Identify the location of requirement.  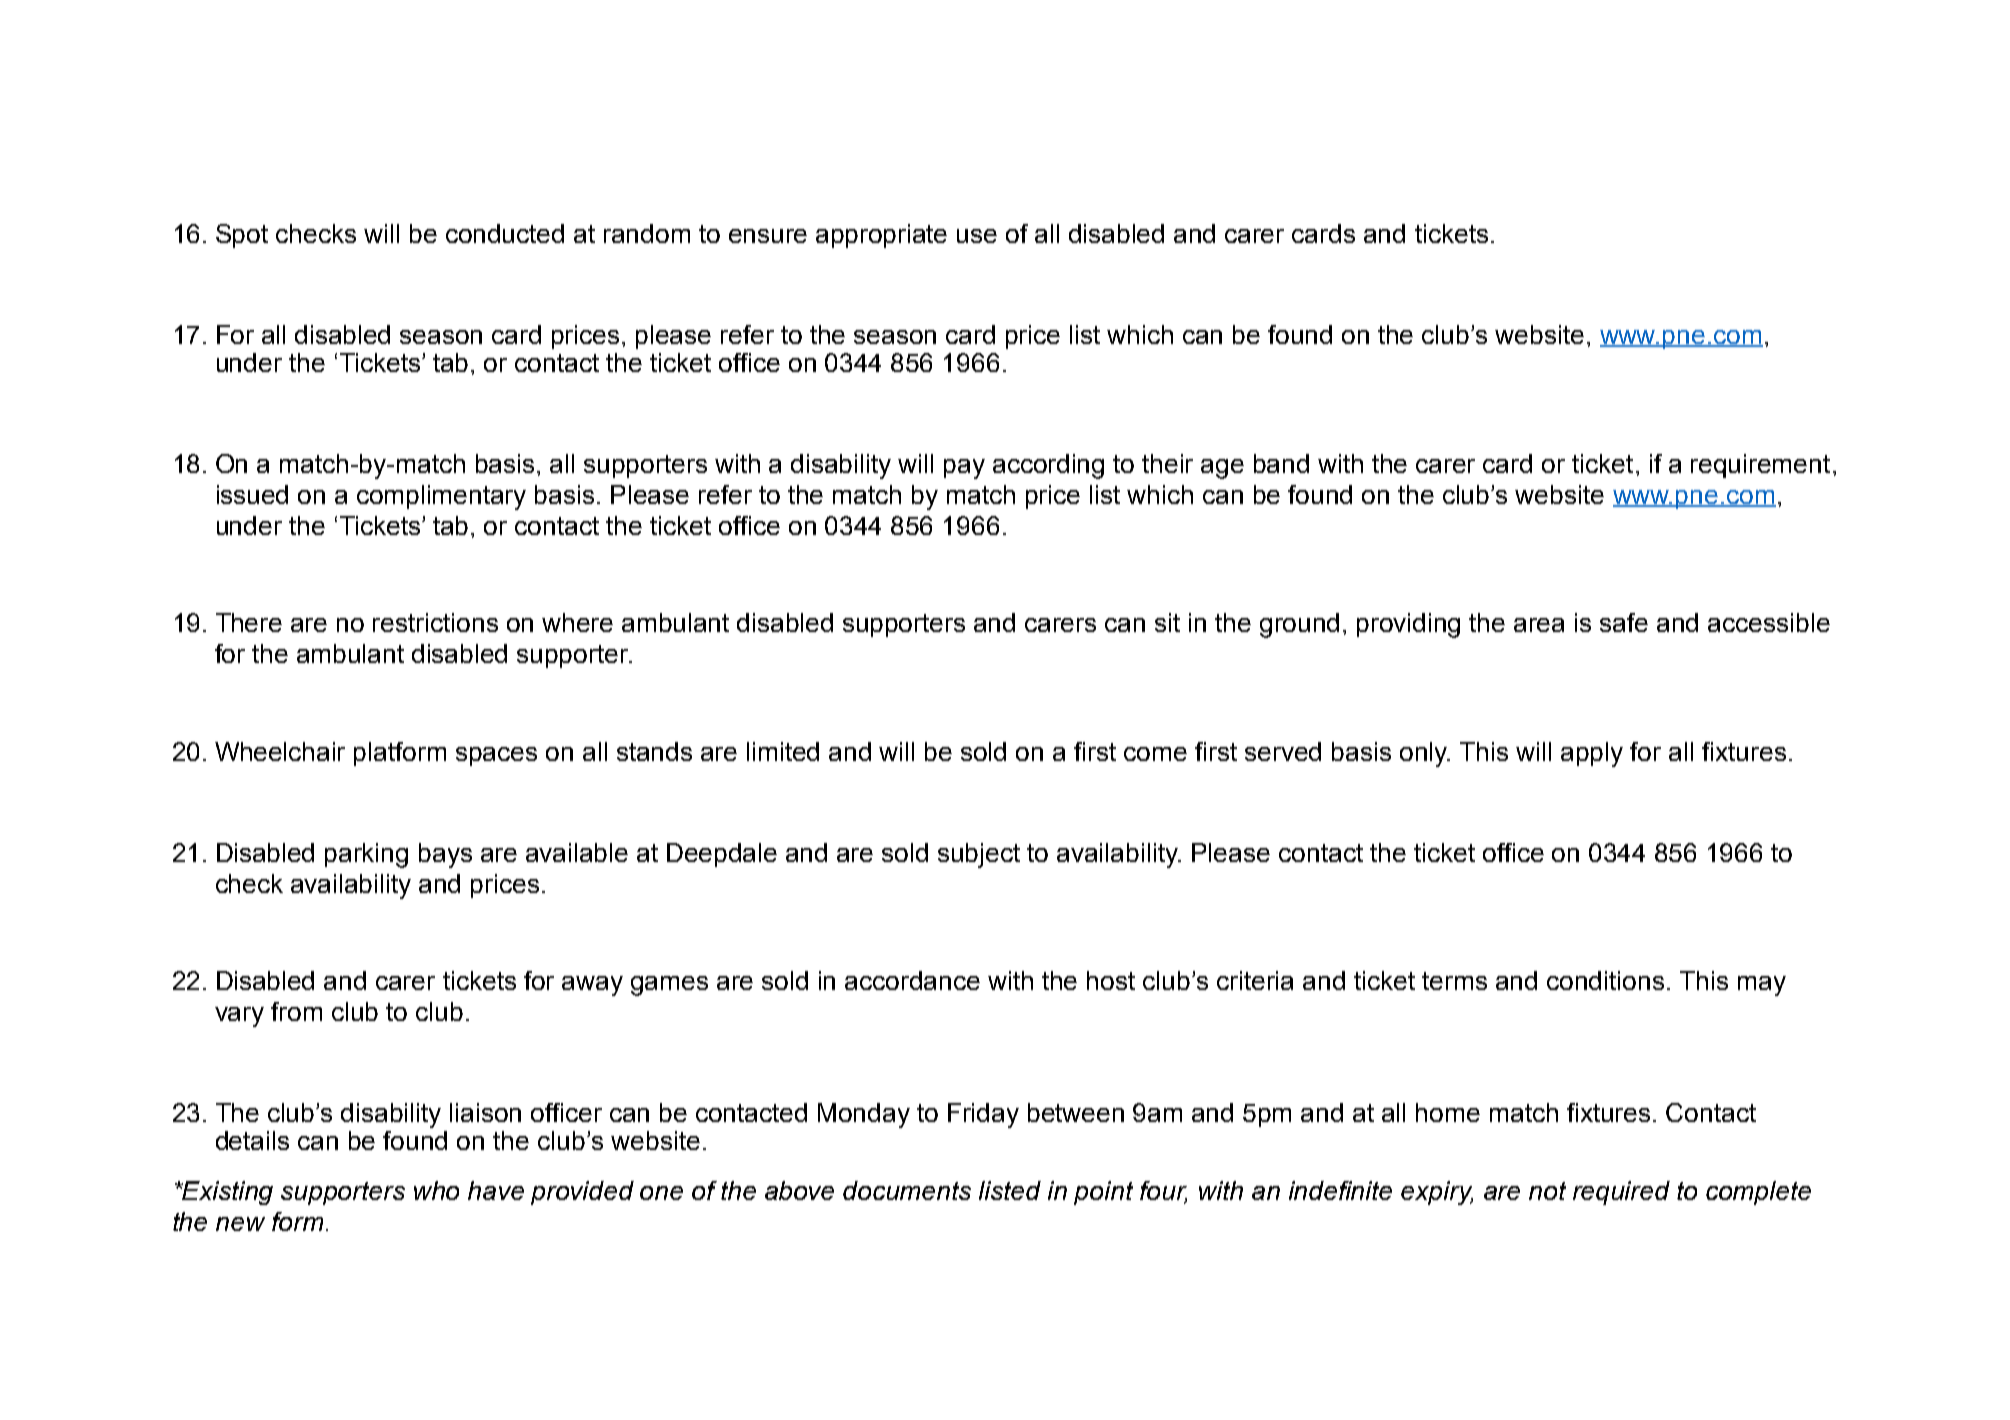
(1760, 466).
